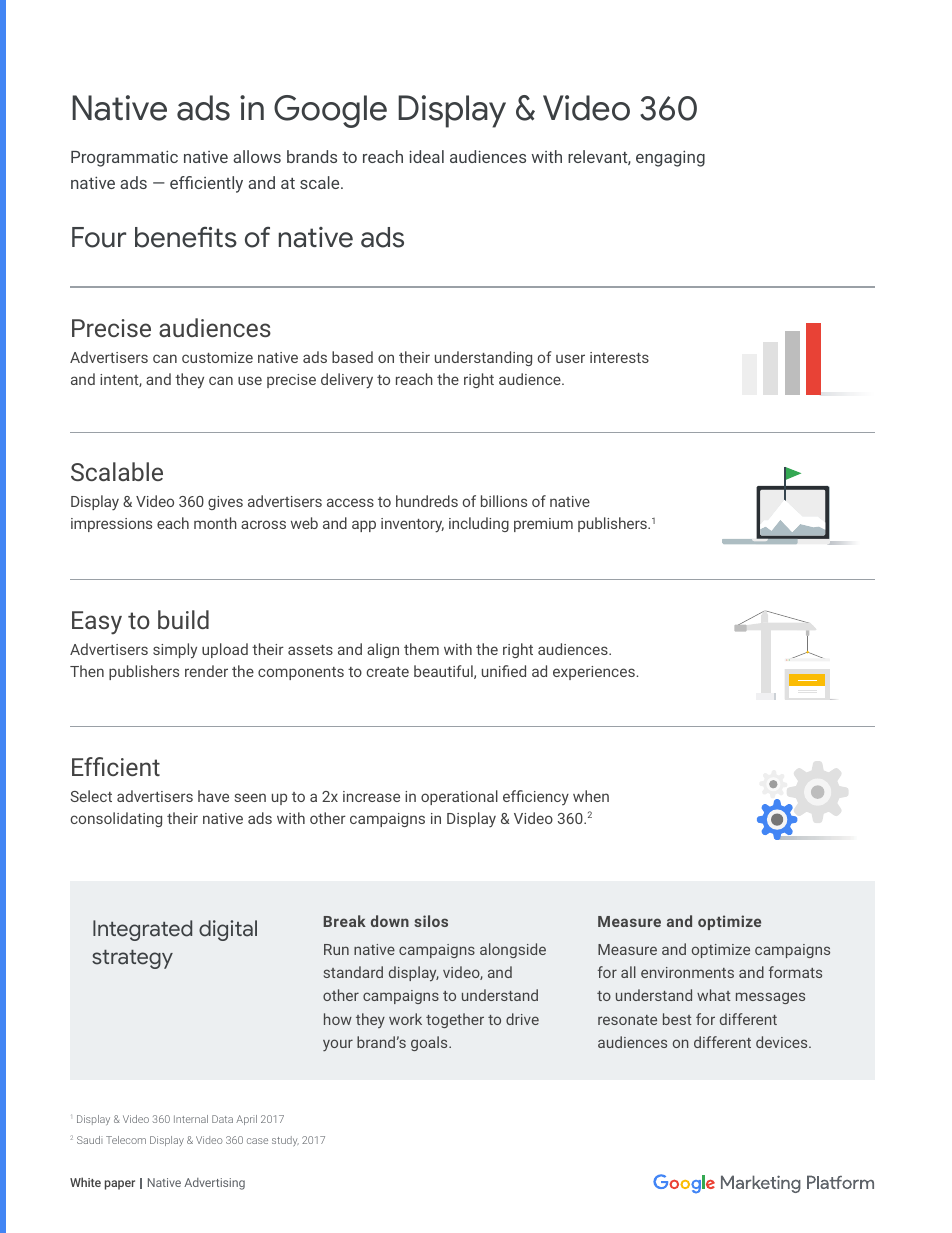  I want to click on interests, so click(619, 357).
